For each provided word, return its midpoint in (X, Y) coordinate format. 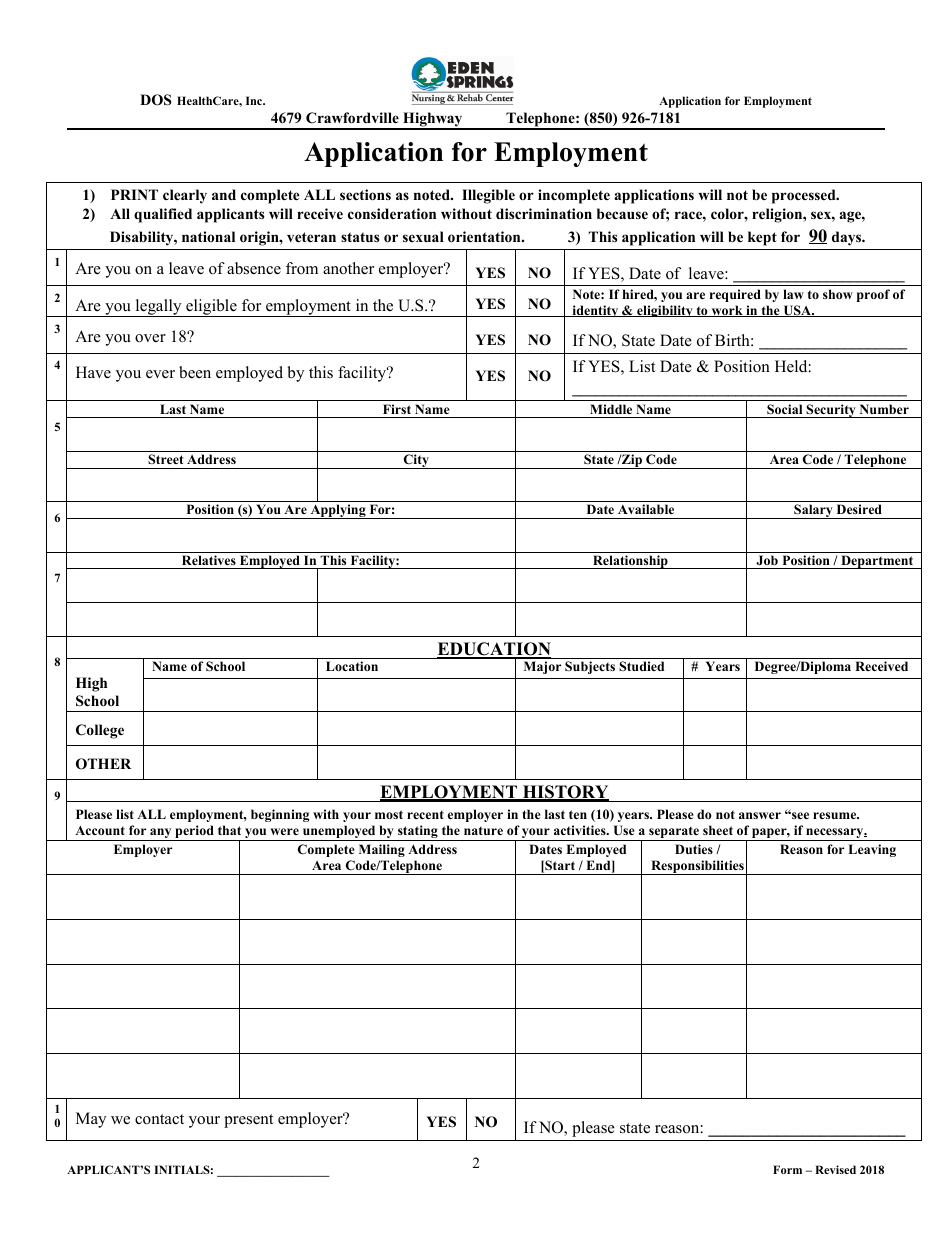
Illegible (488, 196)
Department (877, 562)
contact (159, 1119)
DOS (156, 100)
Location (352, 666)
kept (762, 238)
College (100, 731)
